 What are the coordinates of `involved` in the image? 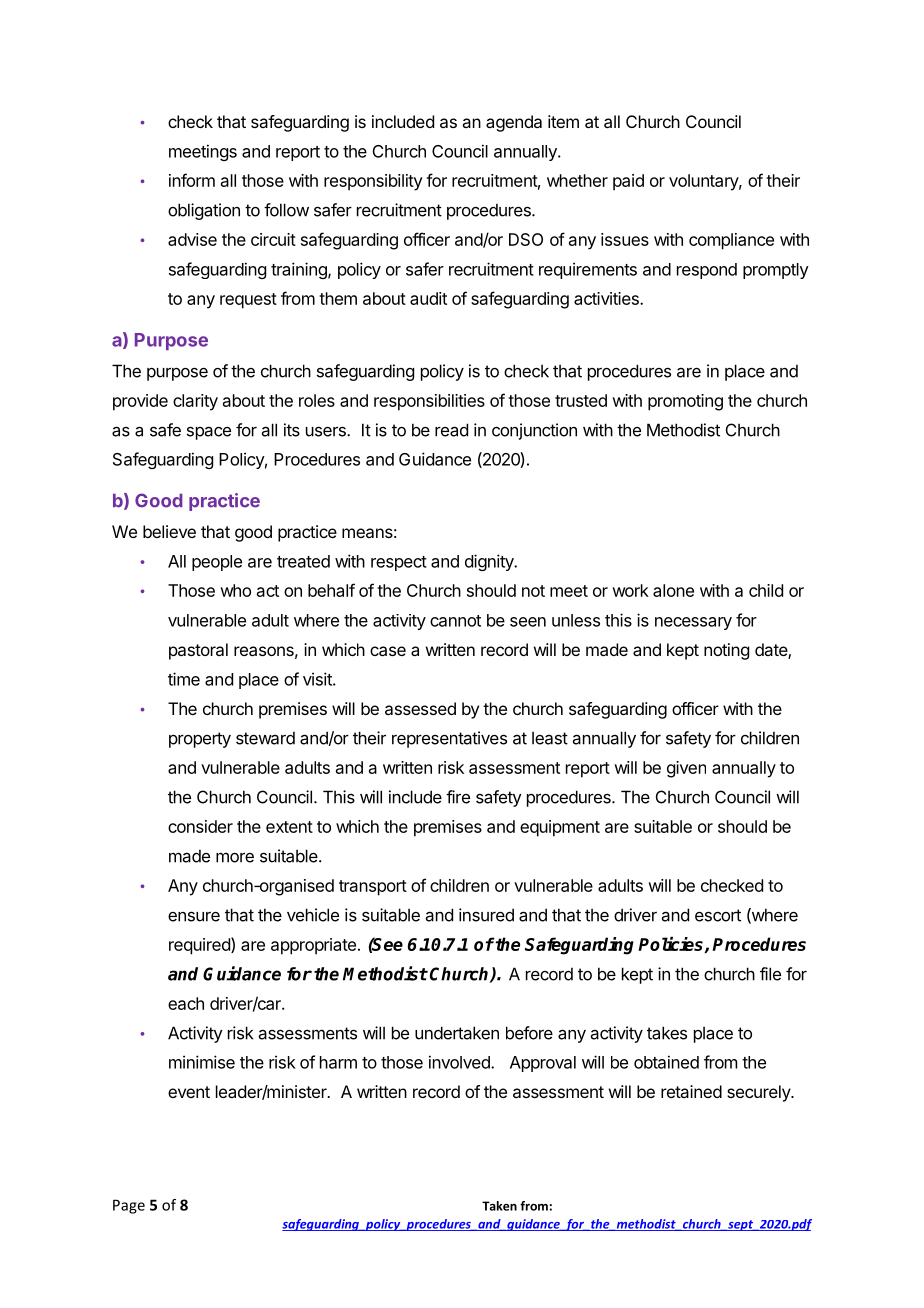 It's located at (460, 1062).
